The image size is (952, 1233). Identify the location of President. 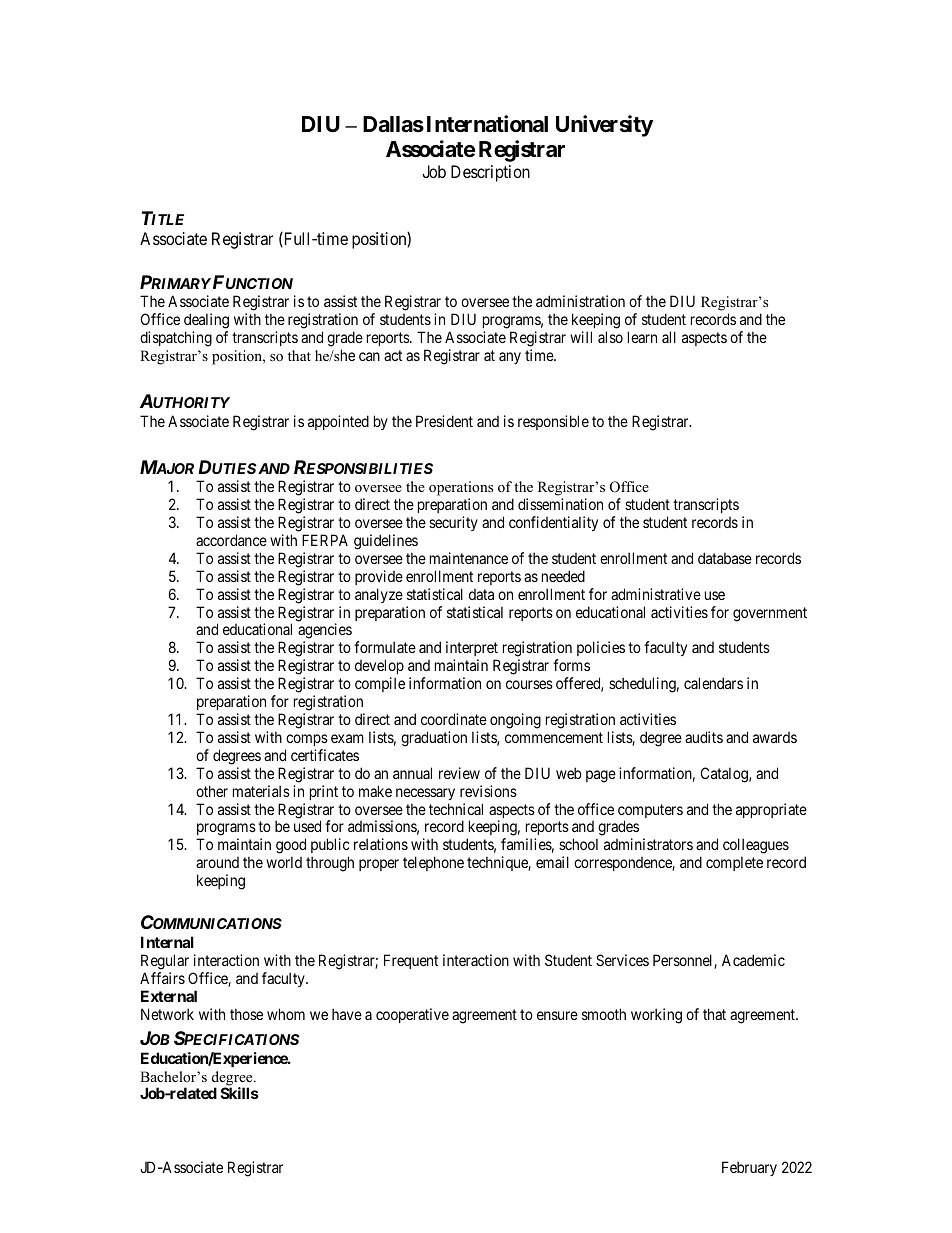
(444, 421).
